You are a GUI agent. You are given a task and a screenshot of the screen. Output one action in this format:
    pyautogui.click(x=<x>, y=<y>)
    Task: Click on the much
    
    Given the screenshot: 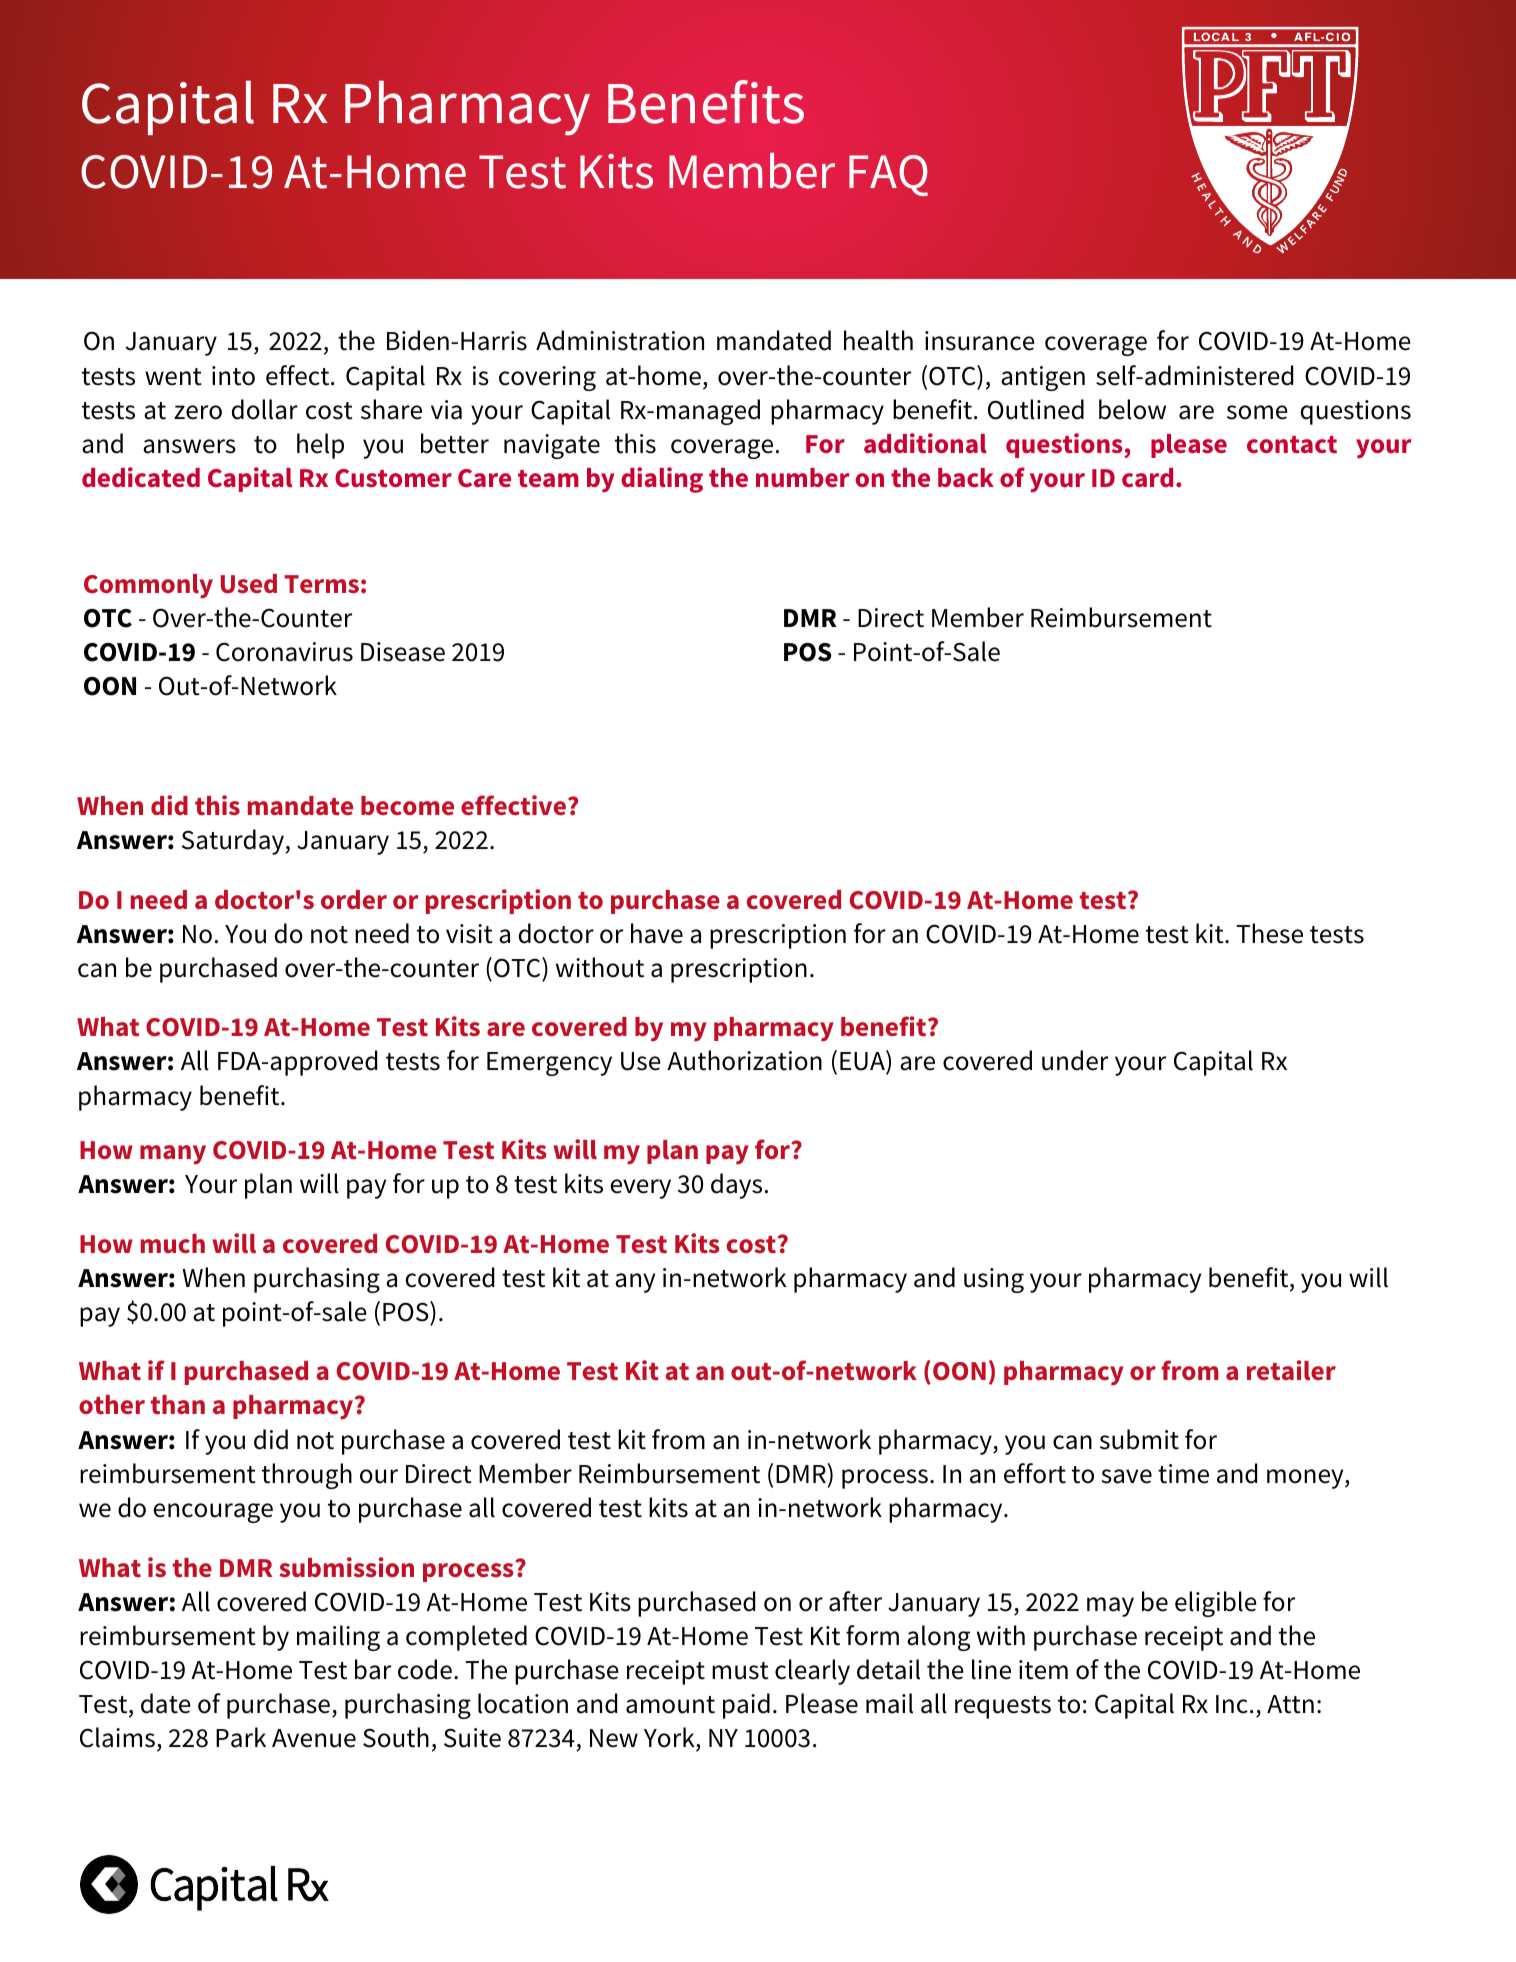 What is the action you would take?
    pyautogui.click(x=173, y=1244)
